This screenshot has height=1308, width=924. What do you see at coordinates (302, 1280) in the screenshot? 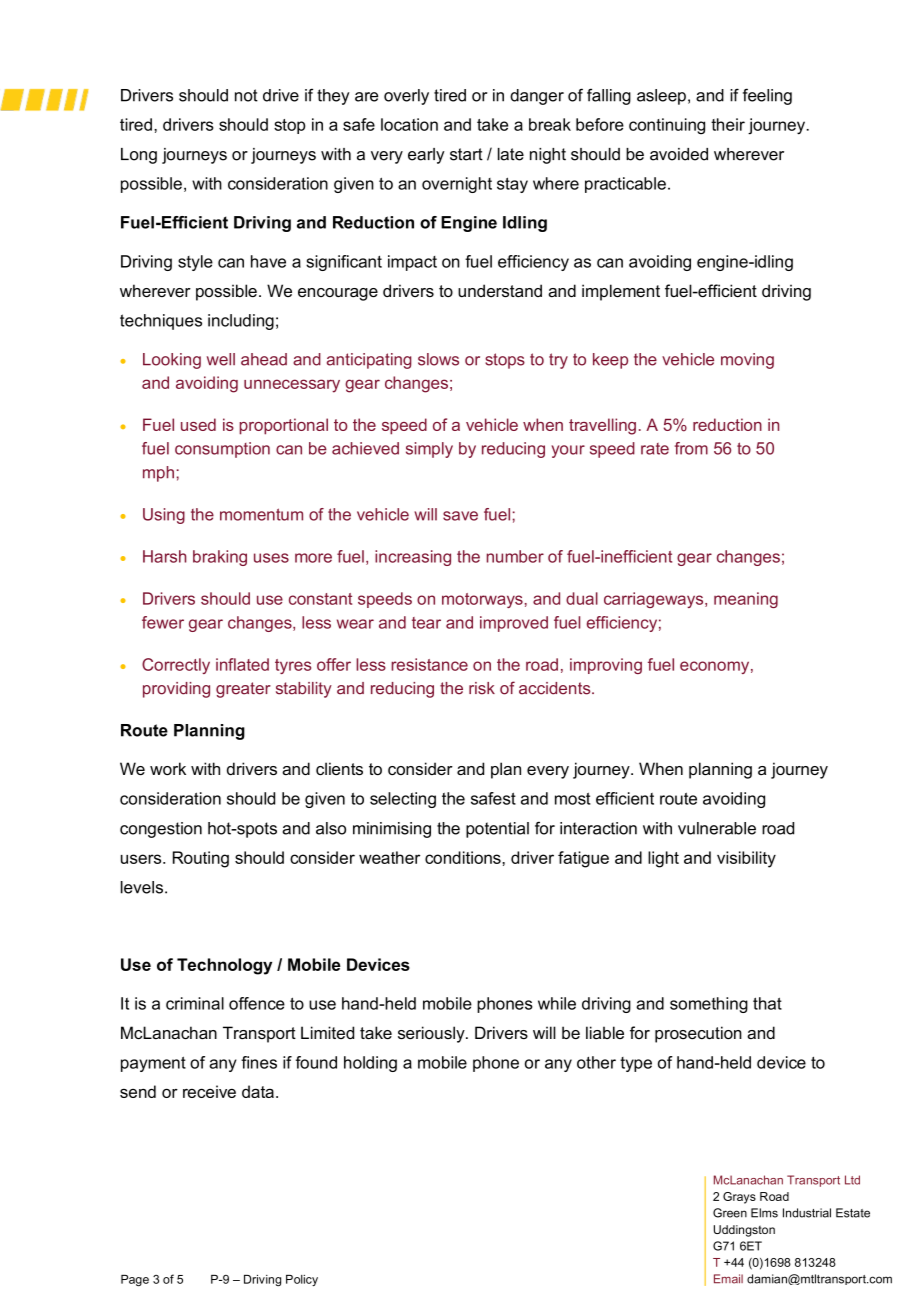
I see `Policy` at bounding box center [302, 1280].
